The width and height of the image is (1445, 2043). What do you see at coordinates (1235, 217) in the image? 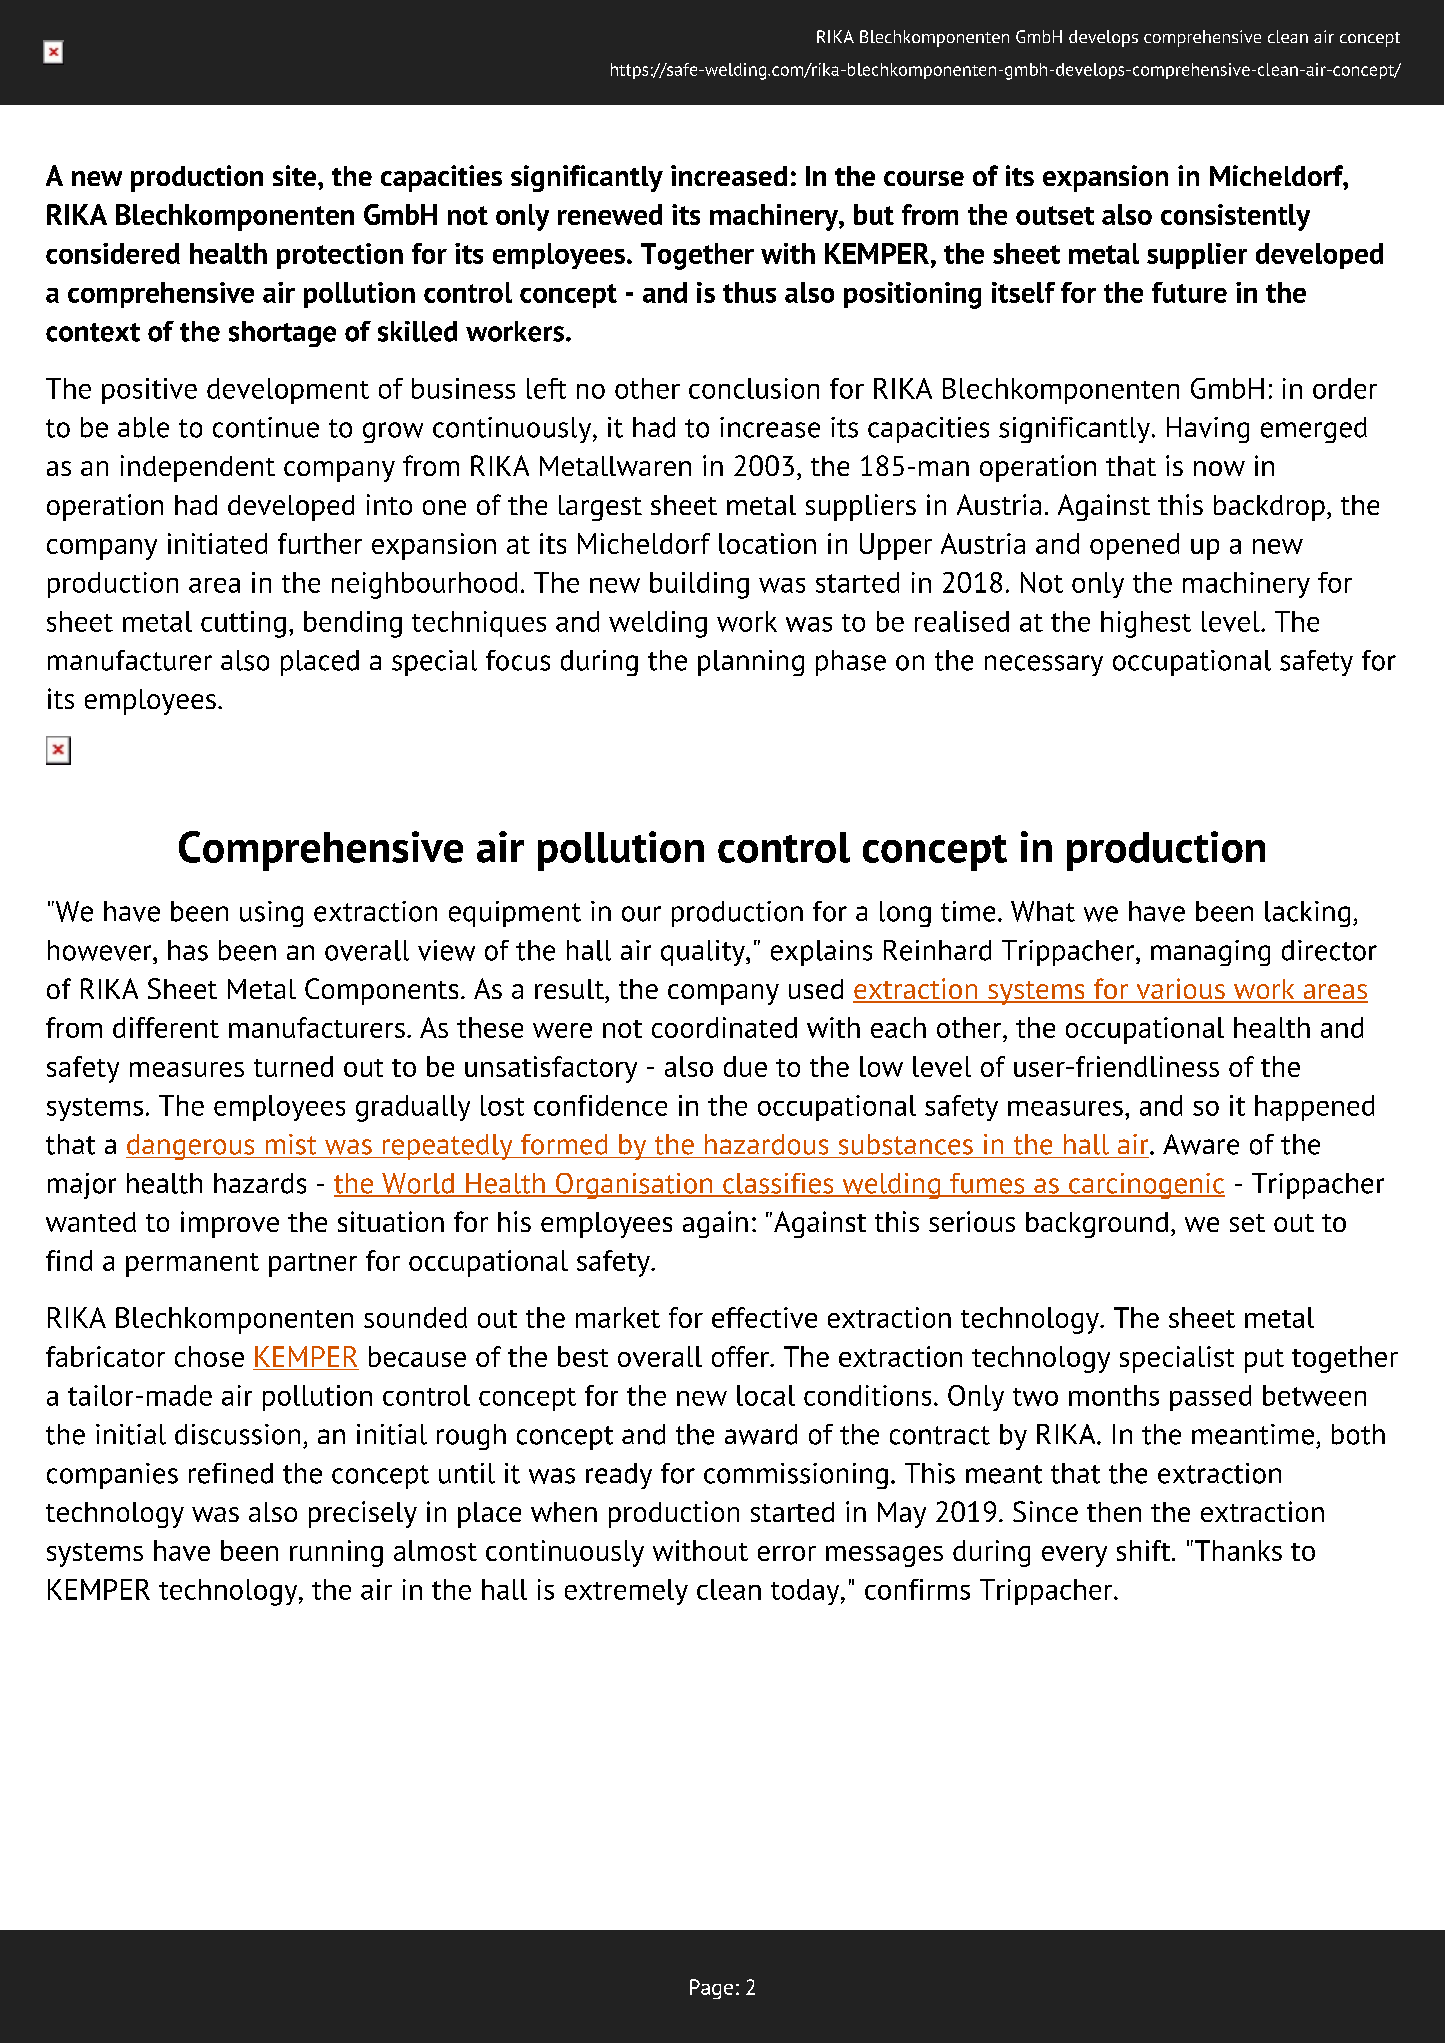
I see `consistently` at bounding box center [1235, 217].
